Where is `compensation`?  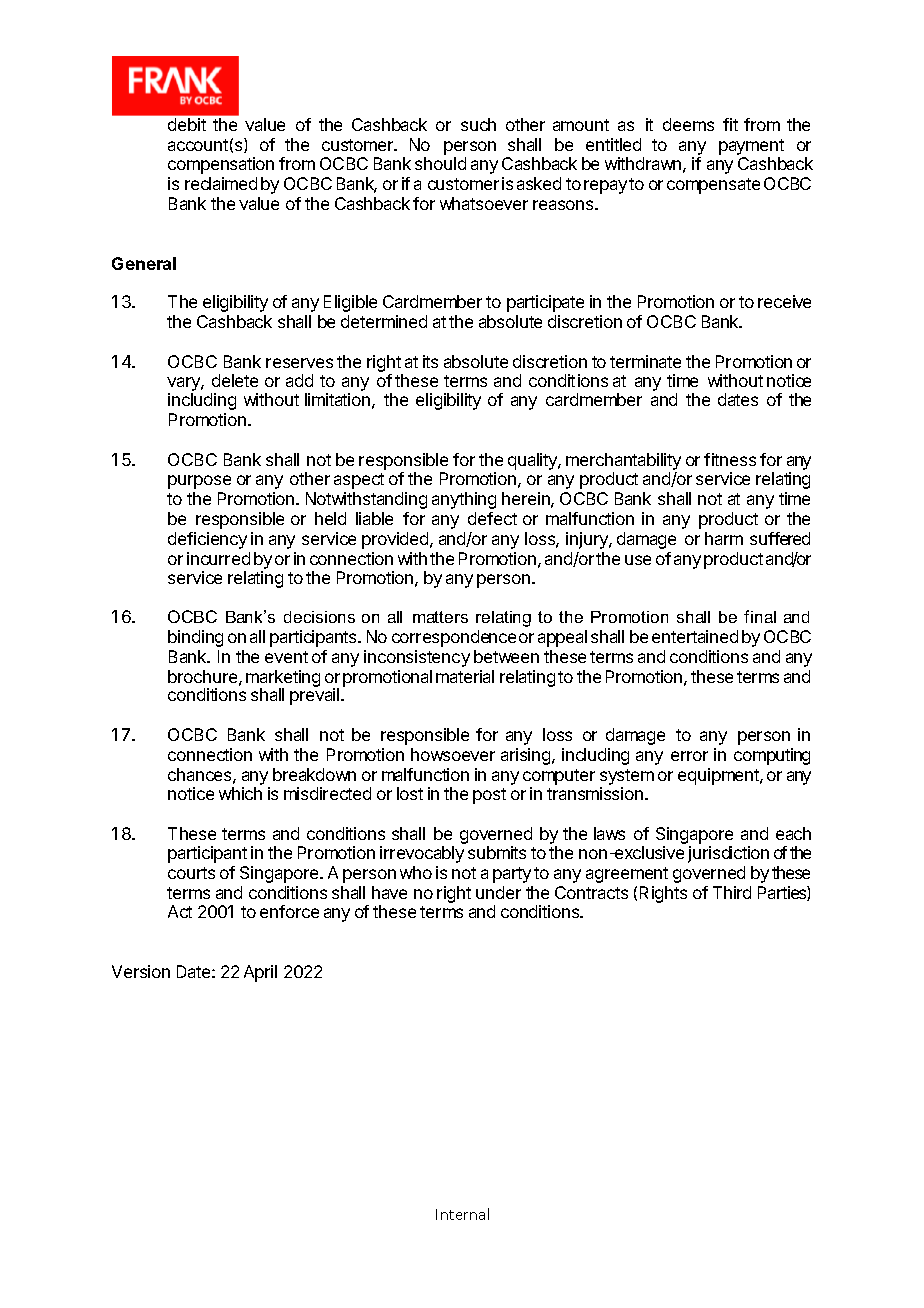
compensation is located at coordinates (221, 165).
